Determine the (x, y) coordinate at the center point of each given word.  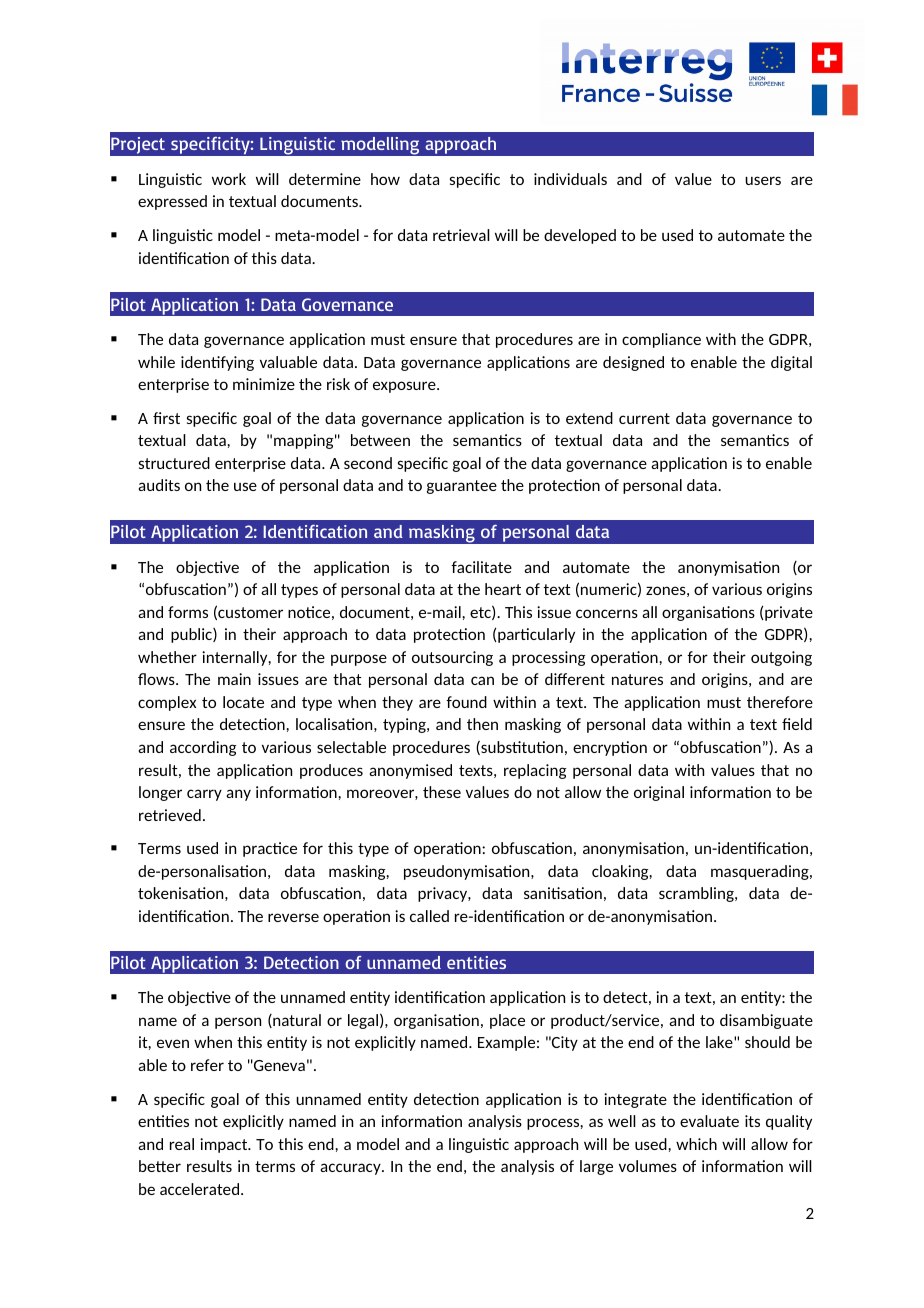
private (788, 613)
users (763, 180)
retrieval (461, 235)
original (659, 793)
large (596, 1167)
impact (225, 1145)
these (442, 792)
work (229, 179)
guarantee (462, 487)
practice (270, 849)
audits (159, 485)
